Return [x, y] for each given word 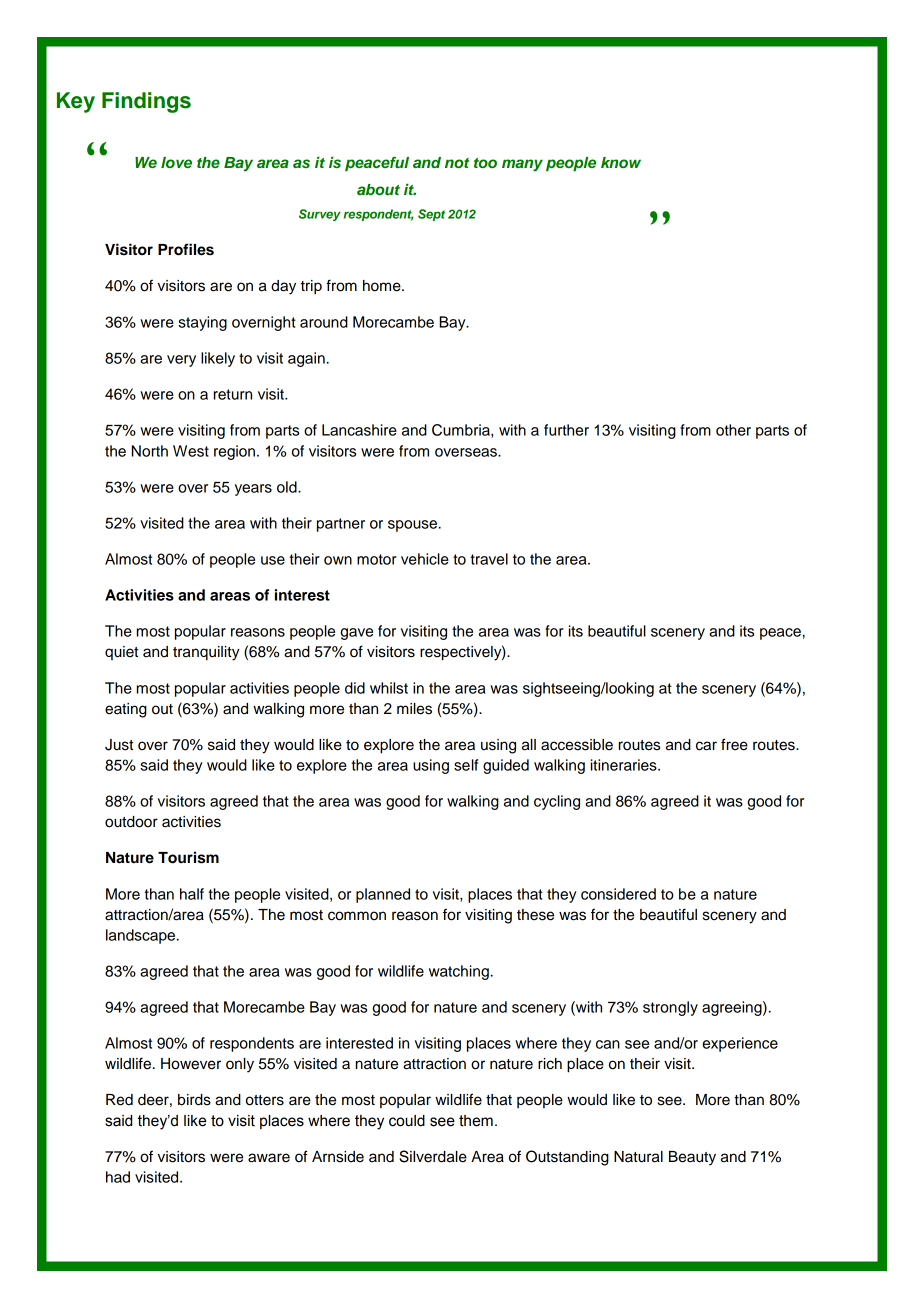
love [176, 162]
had [118, 1177]
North [150, 451]
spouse [414, 526]
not [457, 163]
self [466, 765]
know [621, 162]
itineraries [625, 765]
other [733, 430]
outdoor [131, 822]
